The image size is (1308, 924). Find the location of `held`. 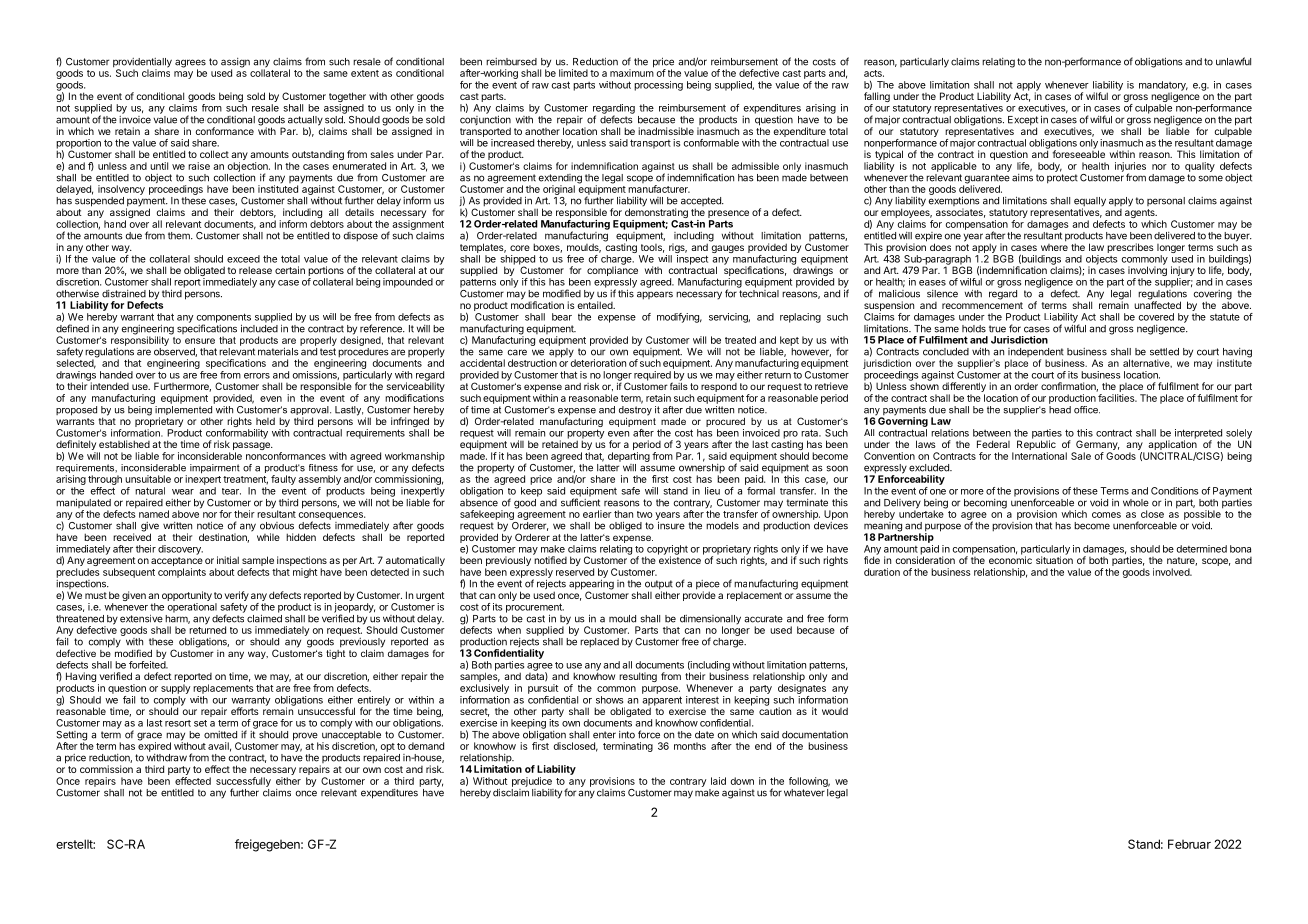

held is located at coordinates (265, 421).
